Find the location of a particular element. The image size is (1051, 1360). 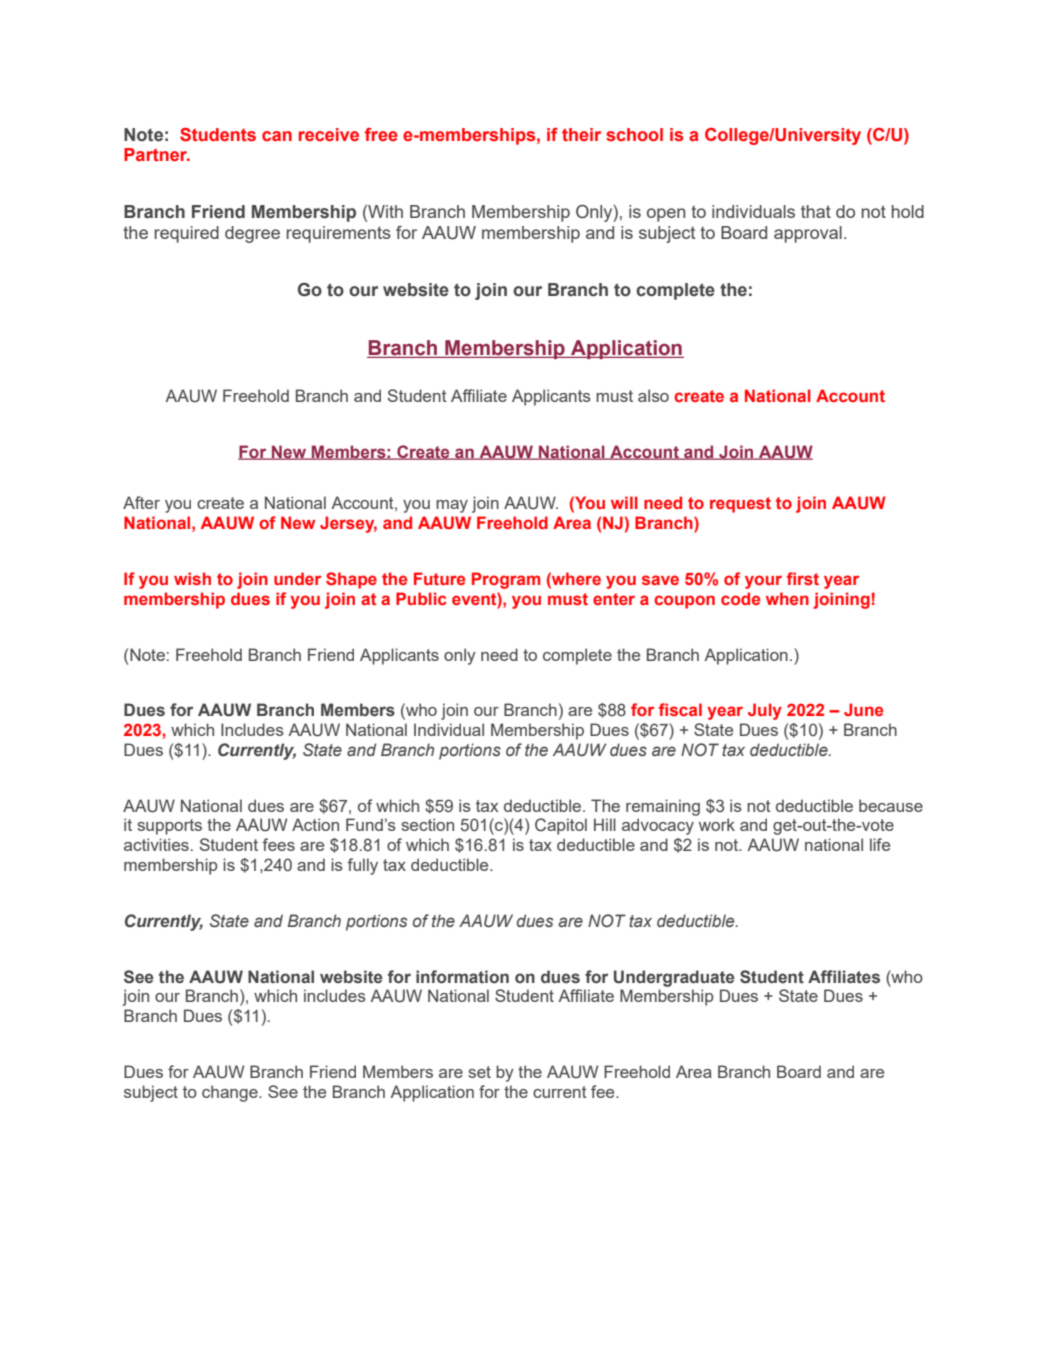

their is located at coordinates (581, 134).
